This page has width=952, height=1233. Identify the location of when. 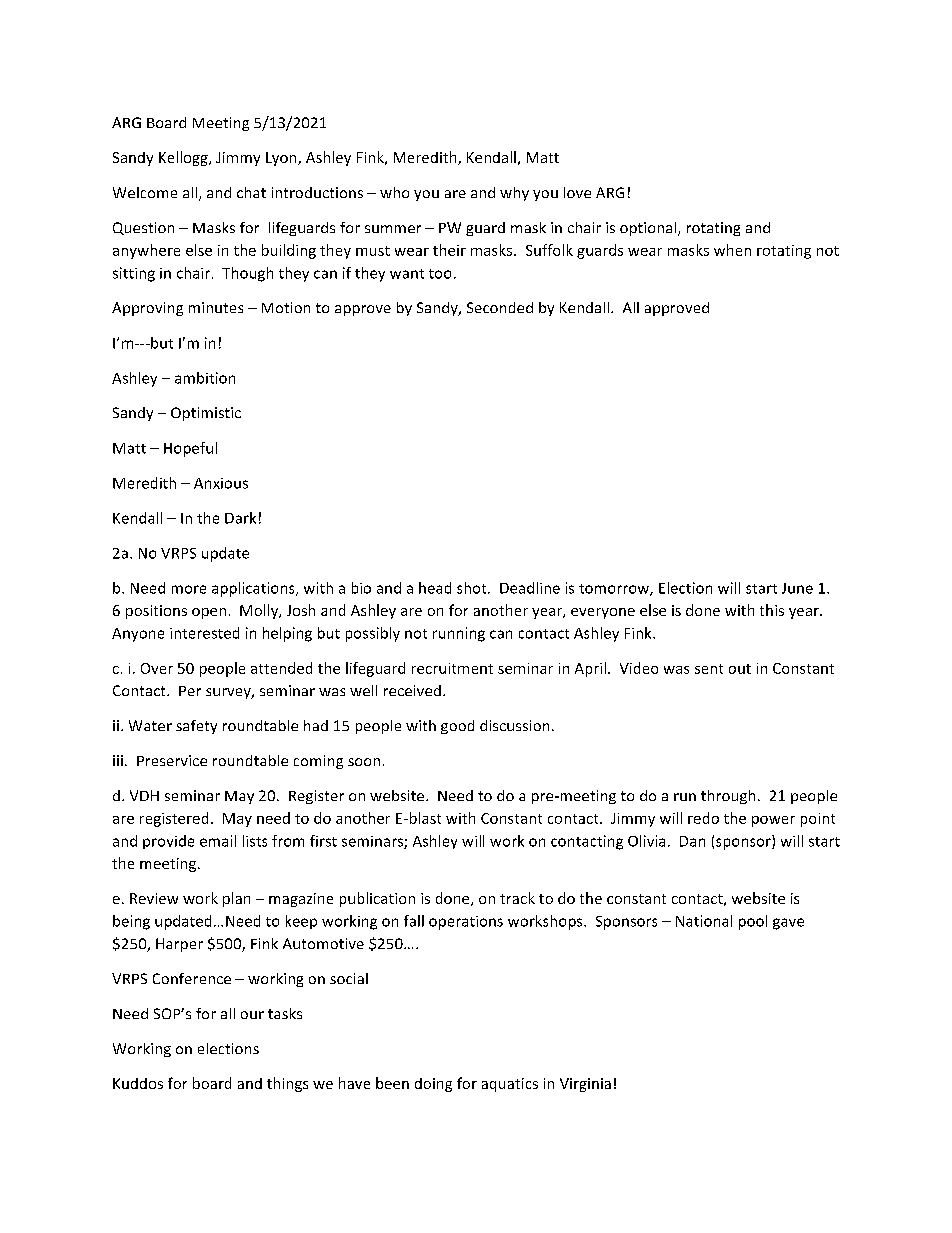
(732, 250).
